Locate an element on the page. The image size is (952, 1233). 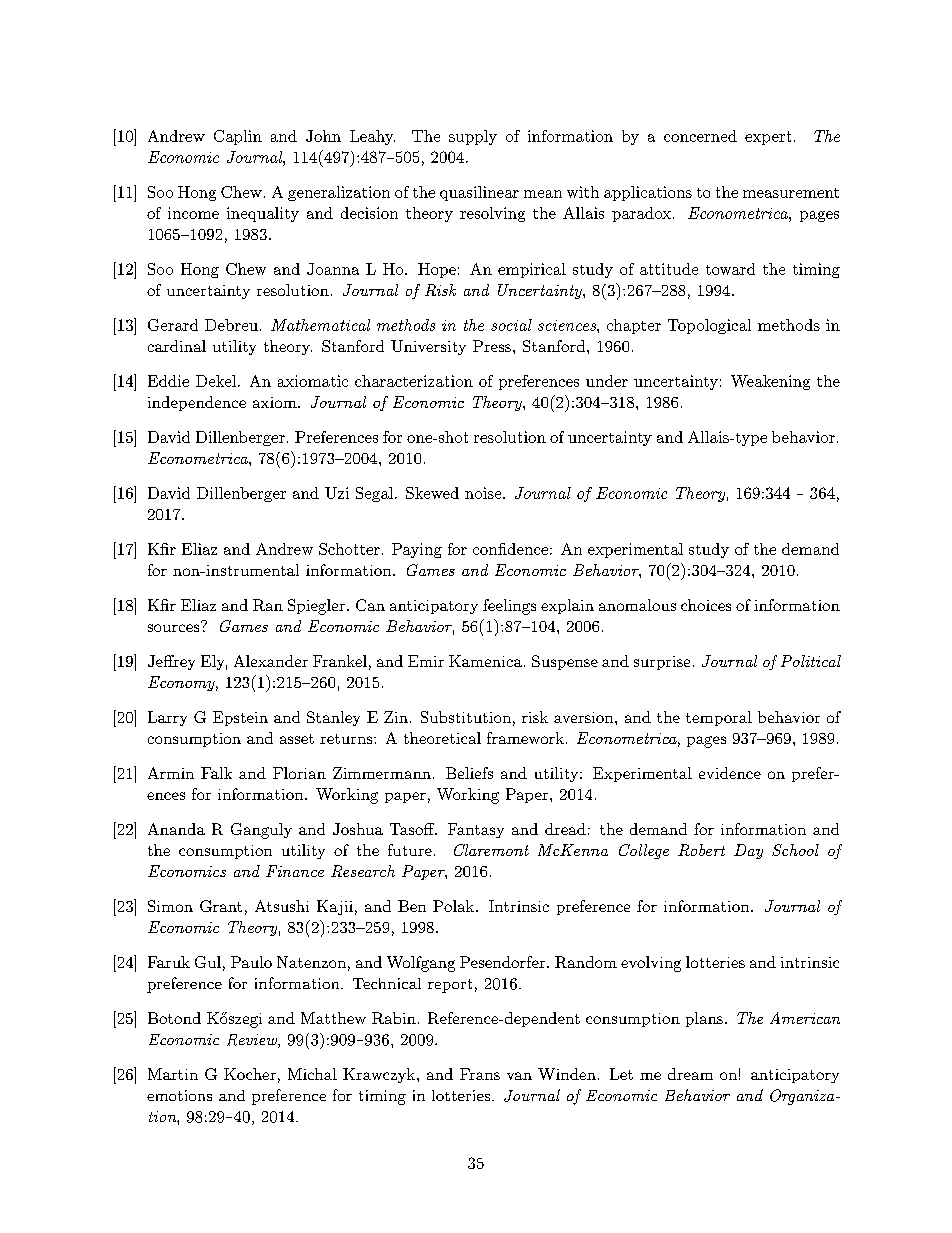
choices is located at coordinates (706, 605).
